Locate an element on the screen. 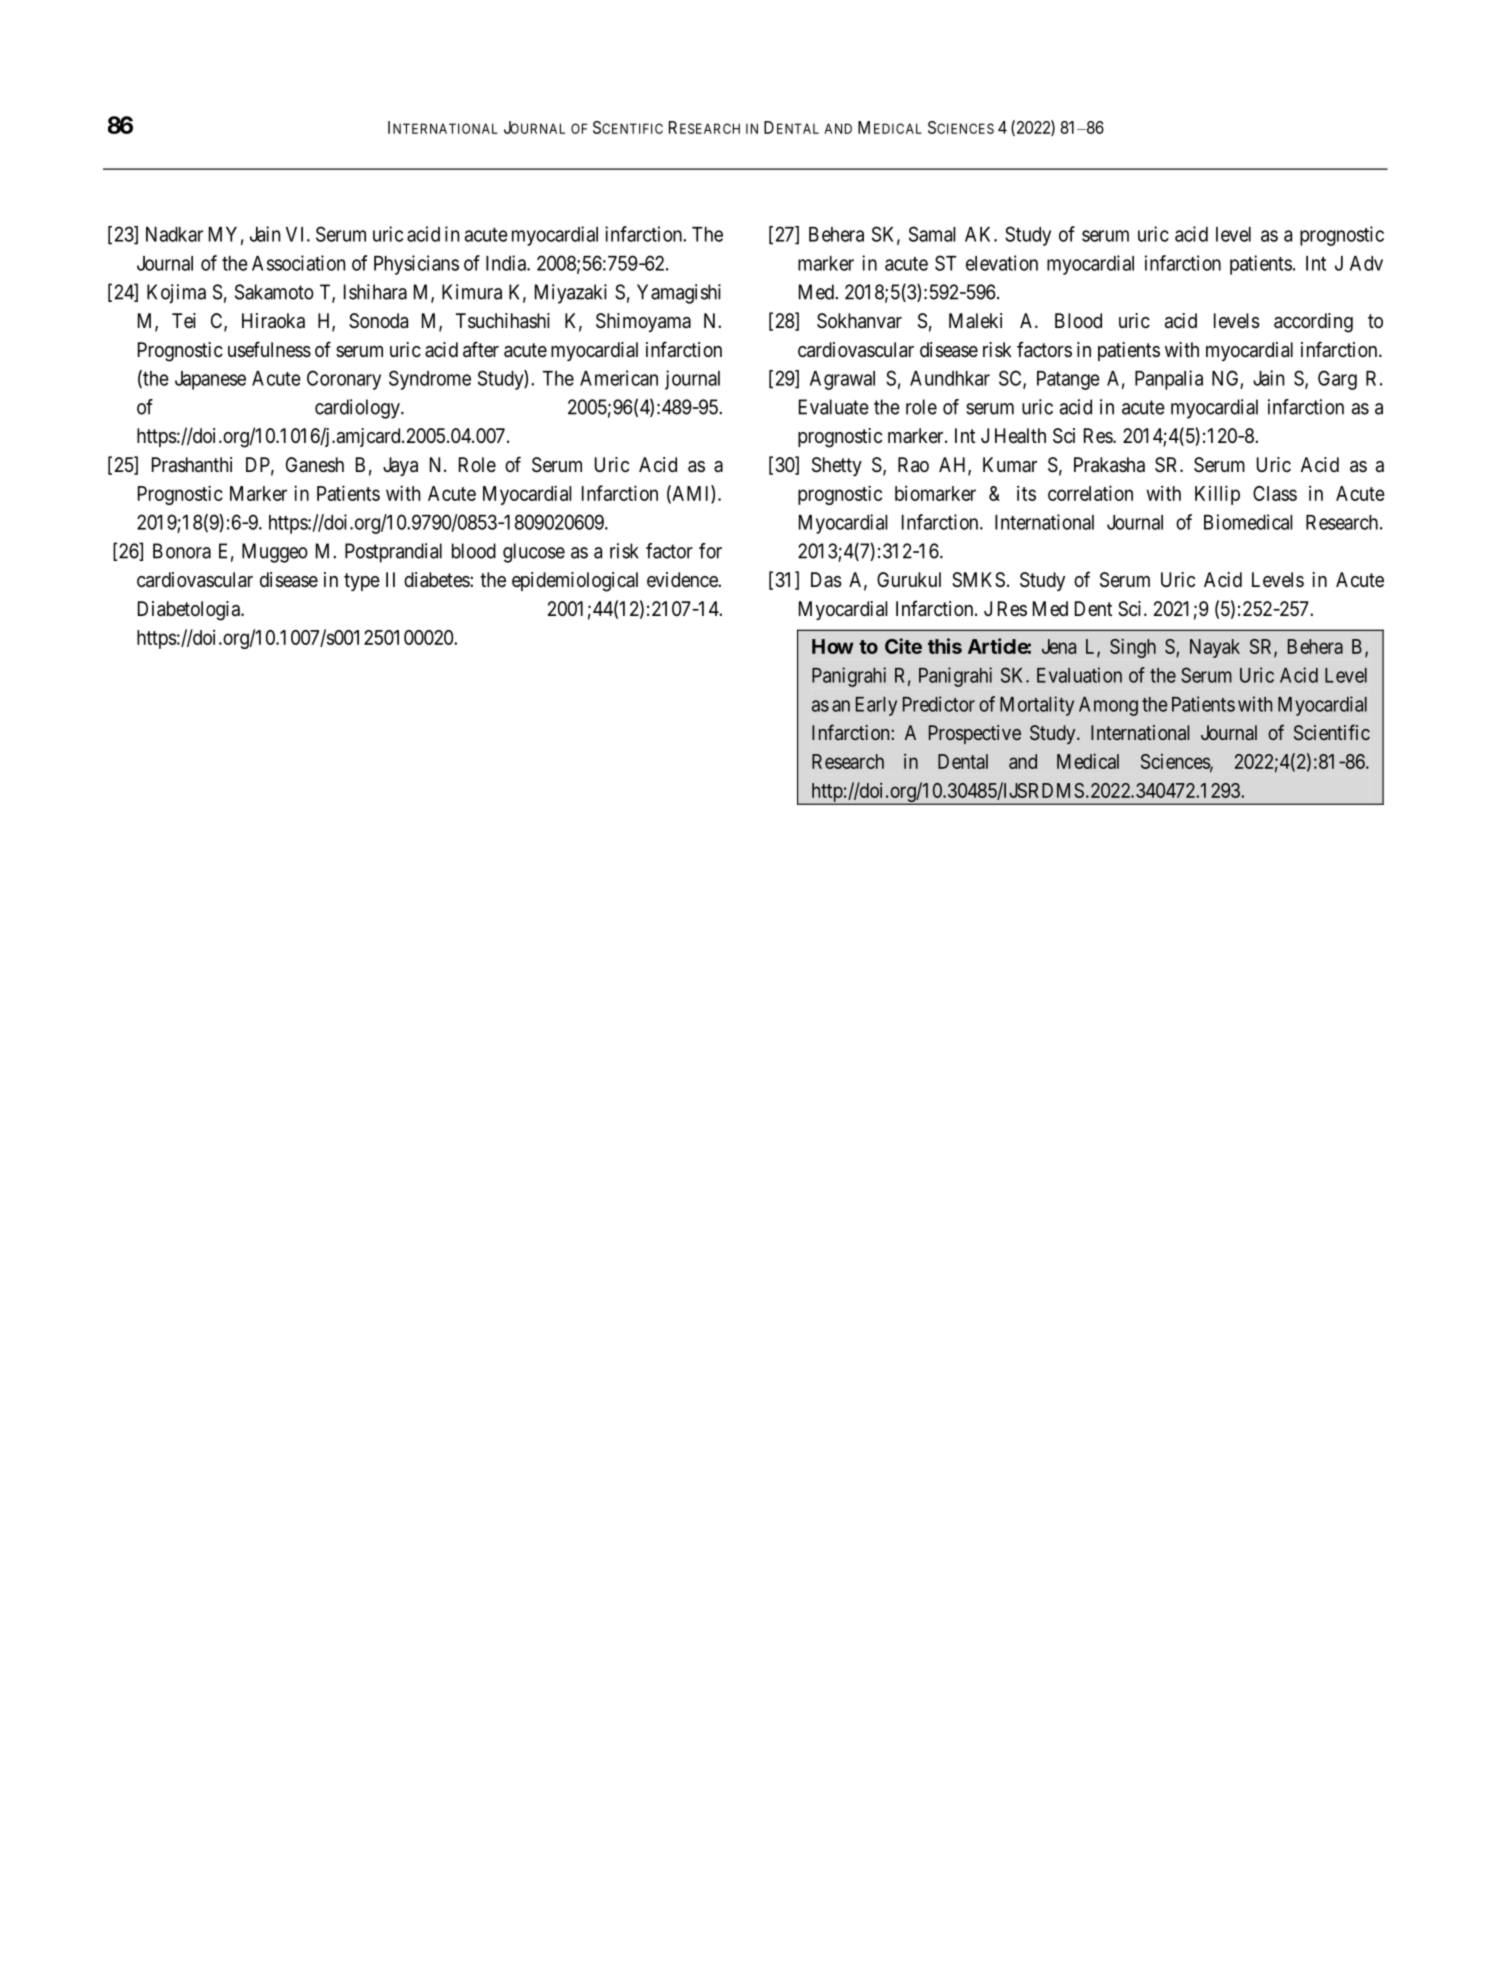  Scientific is located at coordinates (1332, 732).
